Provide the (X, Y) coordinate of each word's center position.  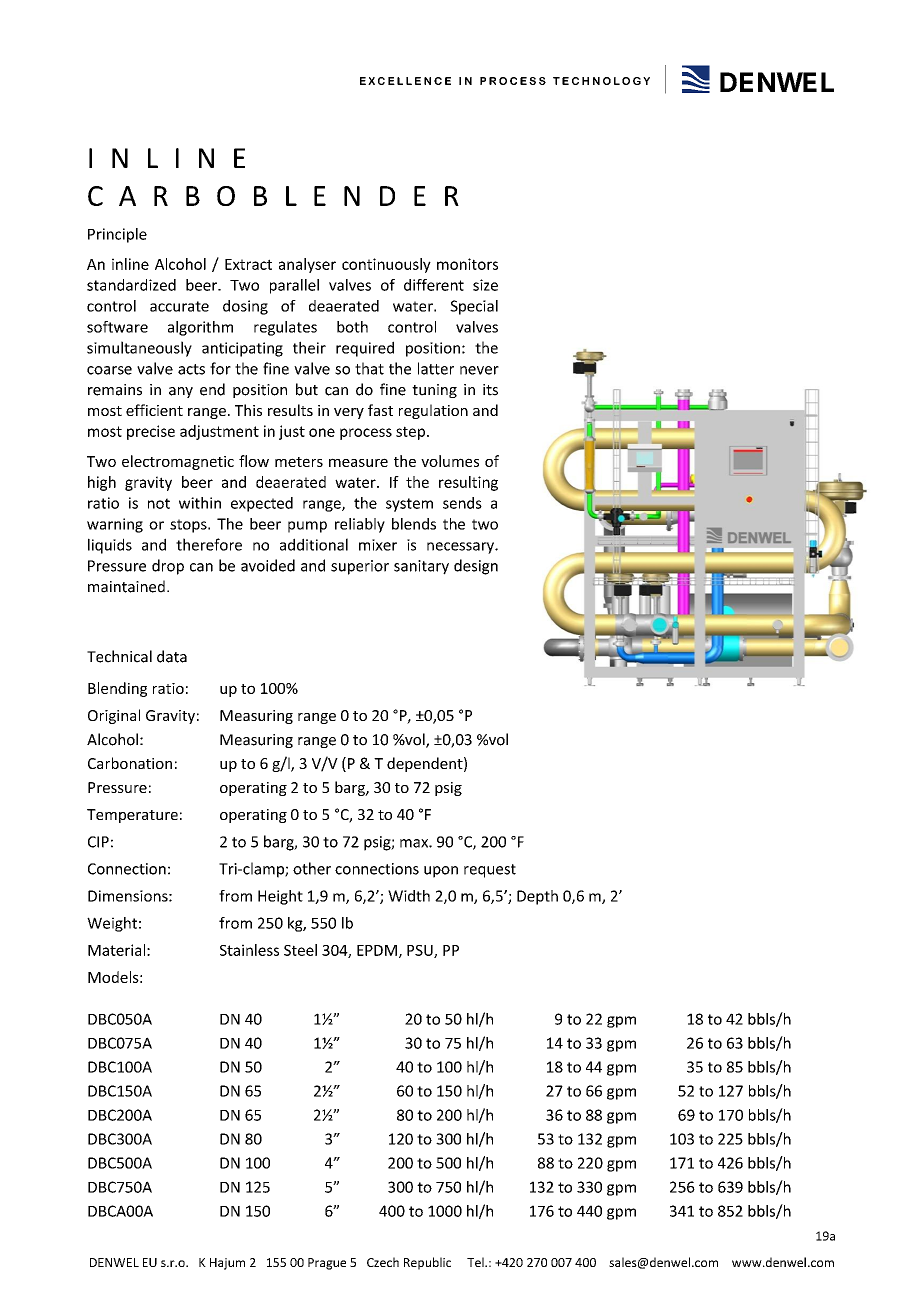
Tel (476, 1262)
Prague (327, 1264)
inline (130, 264)
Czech (383, 1262)
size (485, 285)
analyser (307, 265)
